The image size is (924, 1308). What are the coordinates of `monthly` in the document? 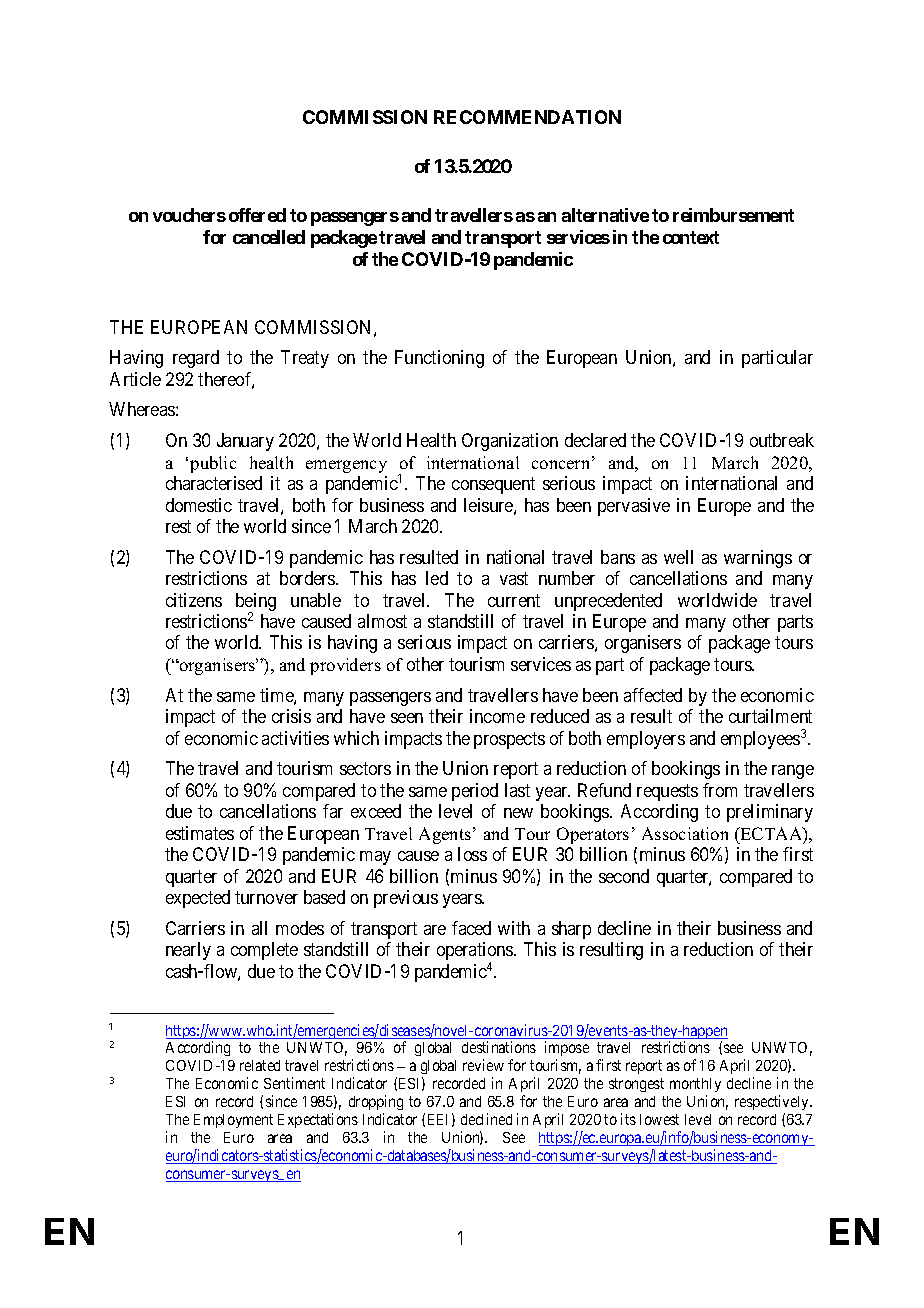 It's located at (695, 1087).
